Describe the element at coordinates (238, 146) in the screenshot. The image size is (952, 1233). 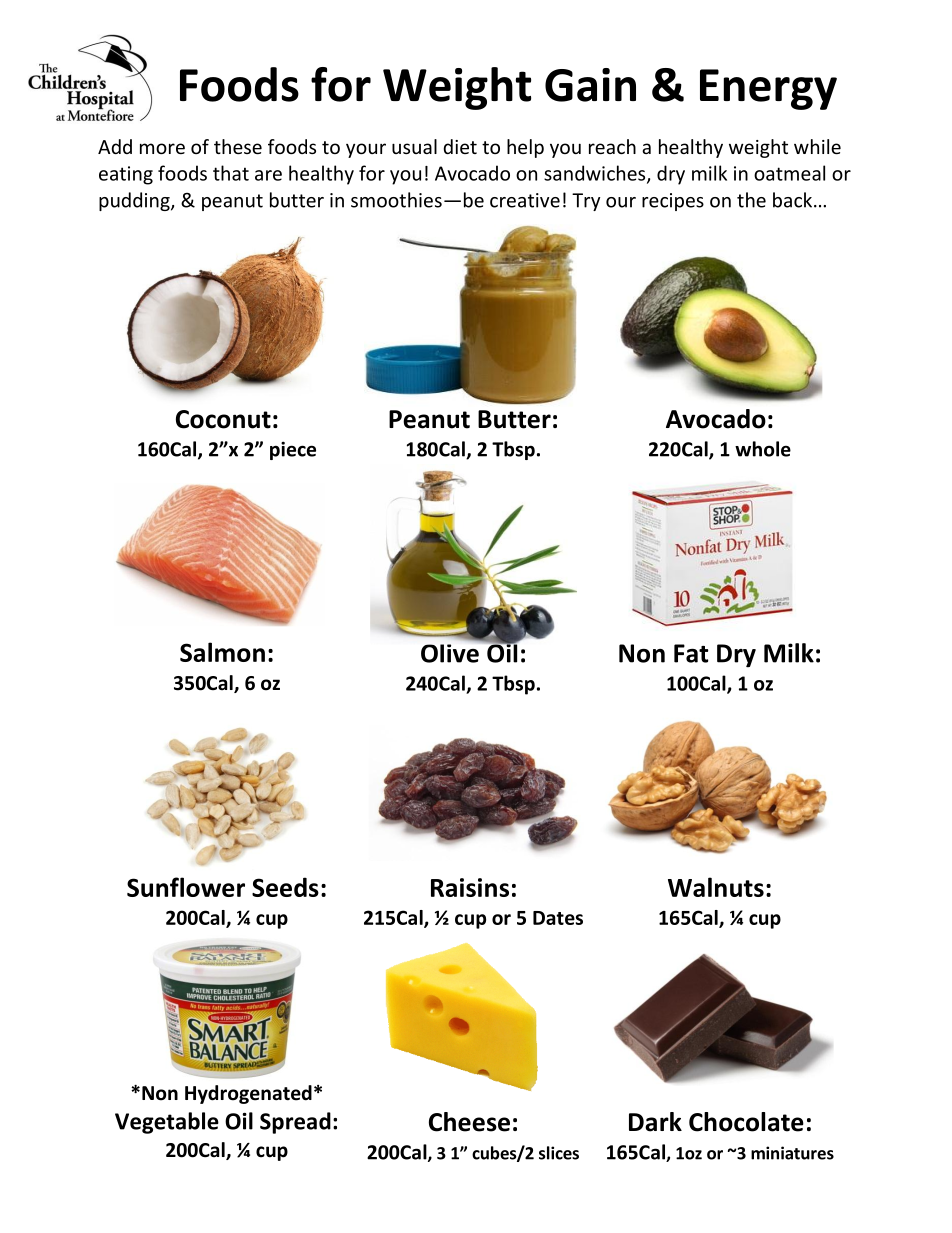
I see `these` at that location.
